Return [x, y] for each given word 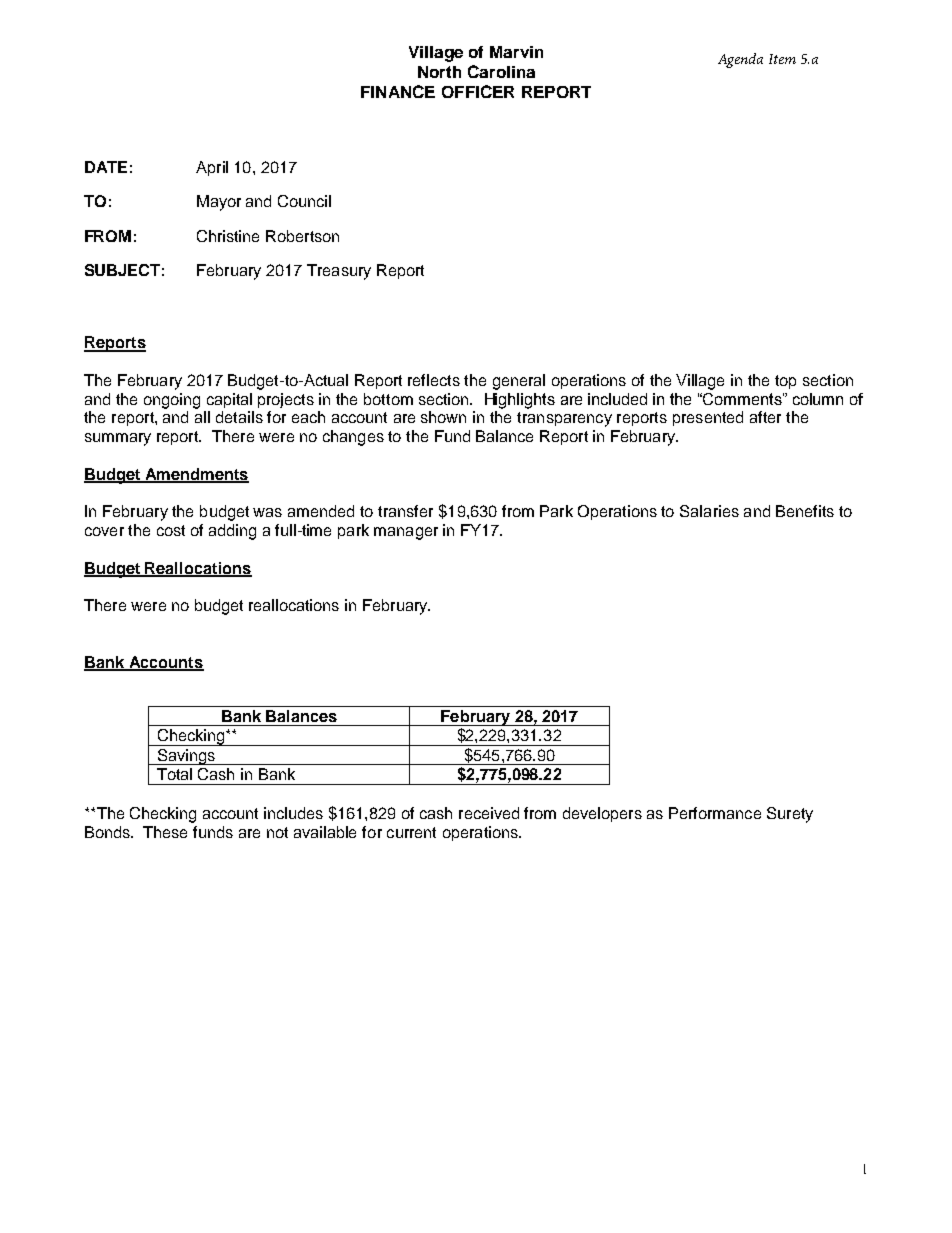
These [165, 832]
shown [443, 417]
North [439, 72]
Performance [715, 813]
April [212, 168]
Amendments [196, 475]
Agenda [740, 60]
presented [708, 418]
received [489, 813]
